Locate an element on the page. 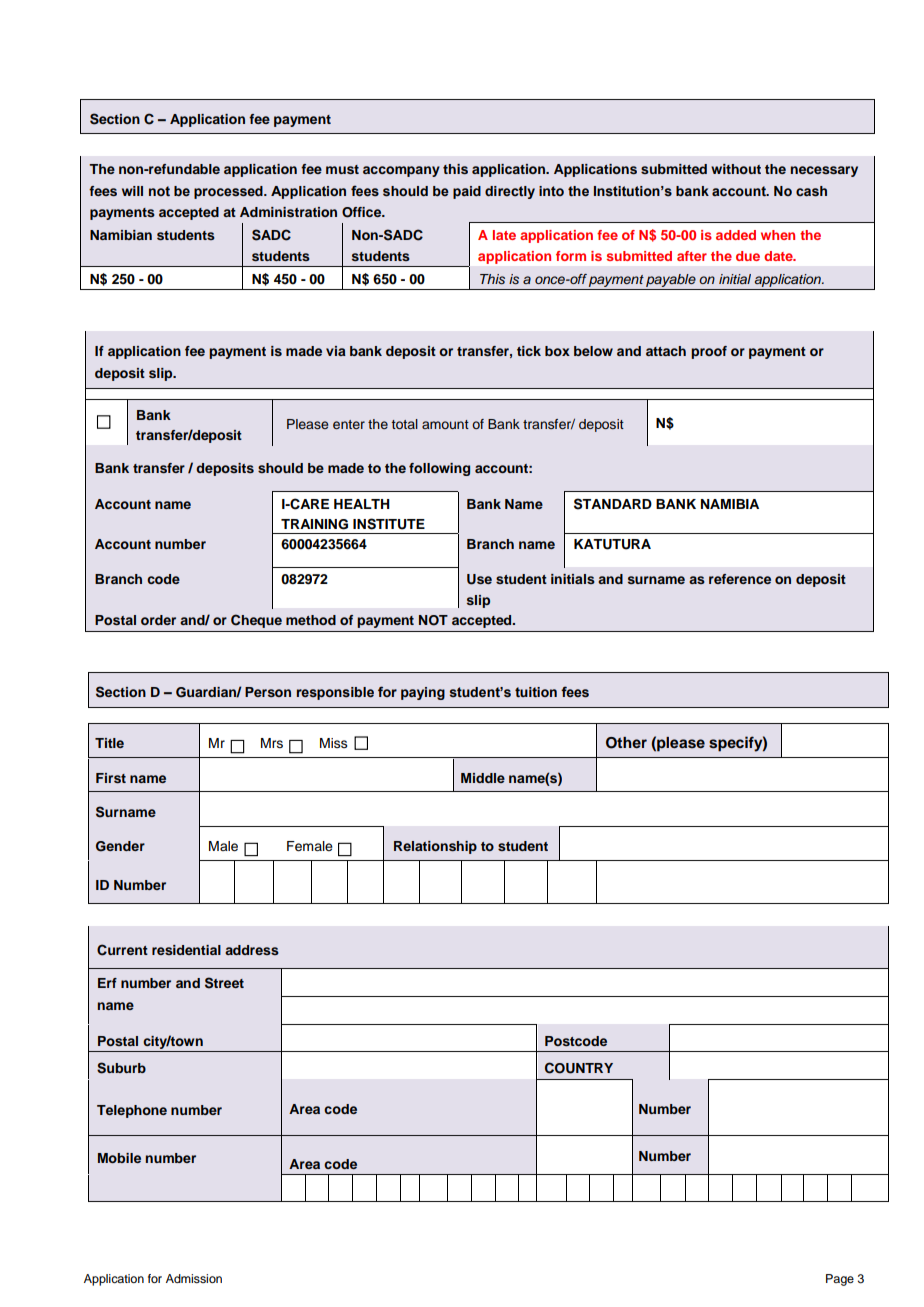 The width and height of the page is (924, 1307). STANDARD is located at coordinates (613, 504).
